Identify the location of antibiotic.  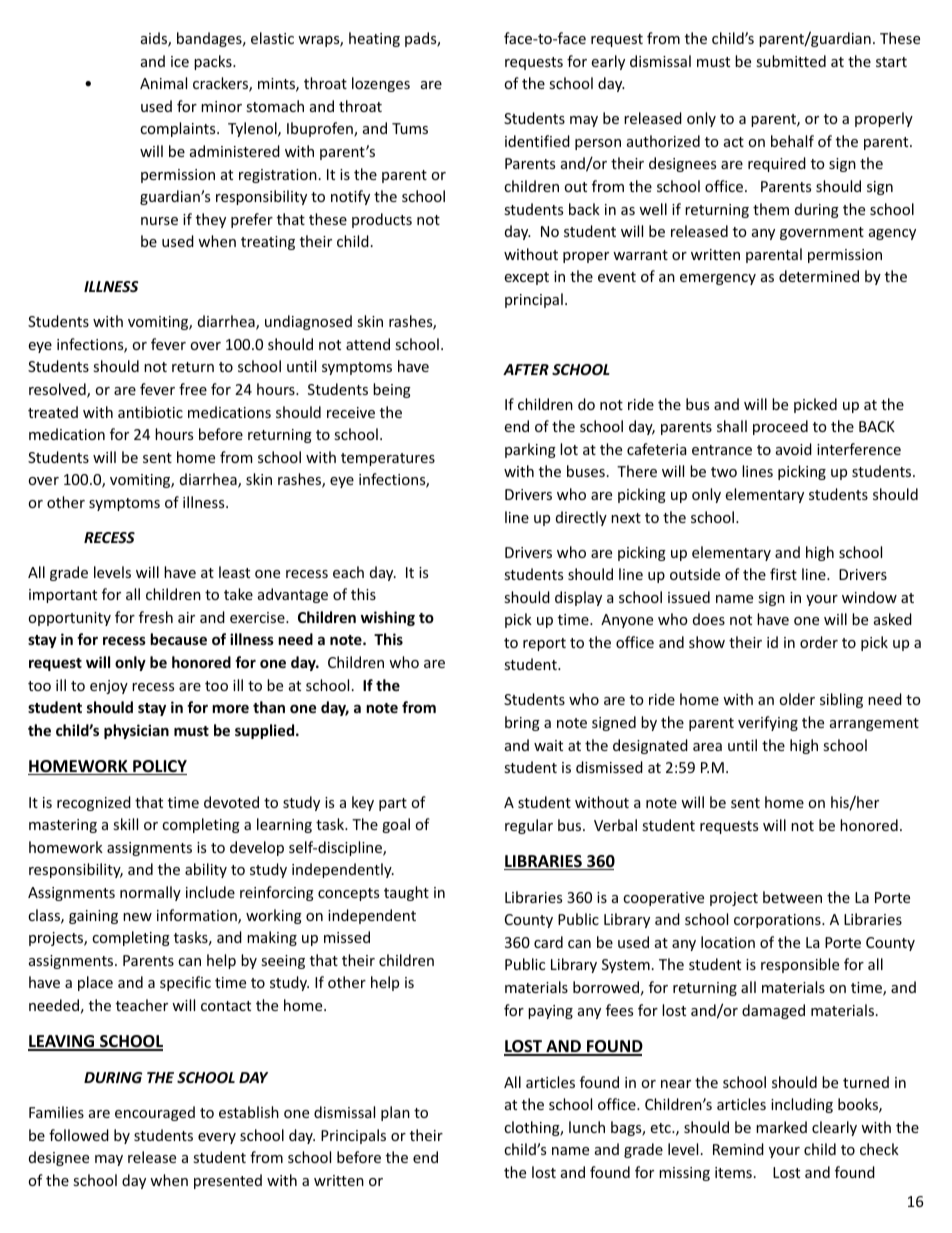
(150, 412).
